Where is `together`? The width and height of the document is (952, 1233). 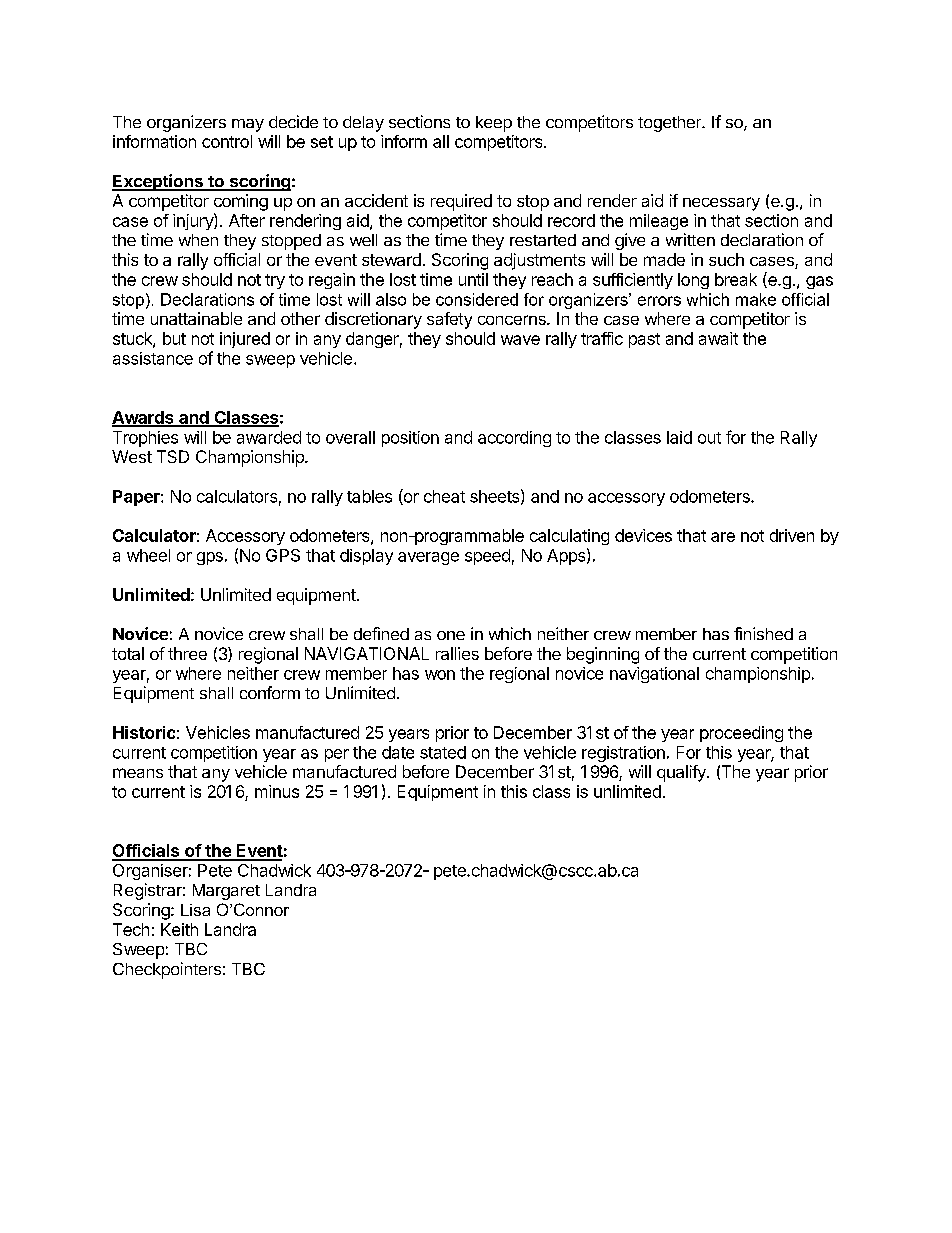 together is located at coordinates (671, 124).
